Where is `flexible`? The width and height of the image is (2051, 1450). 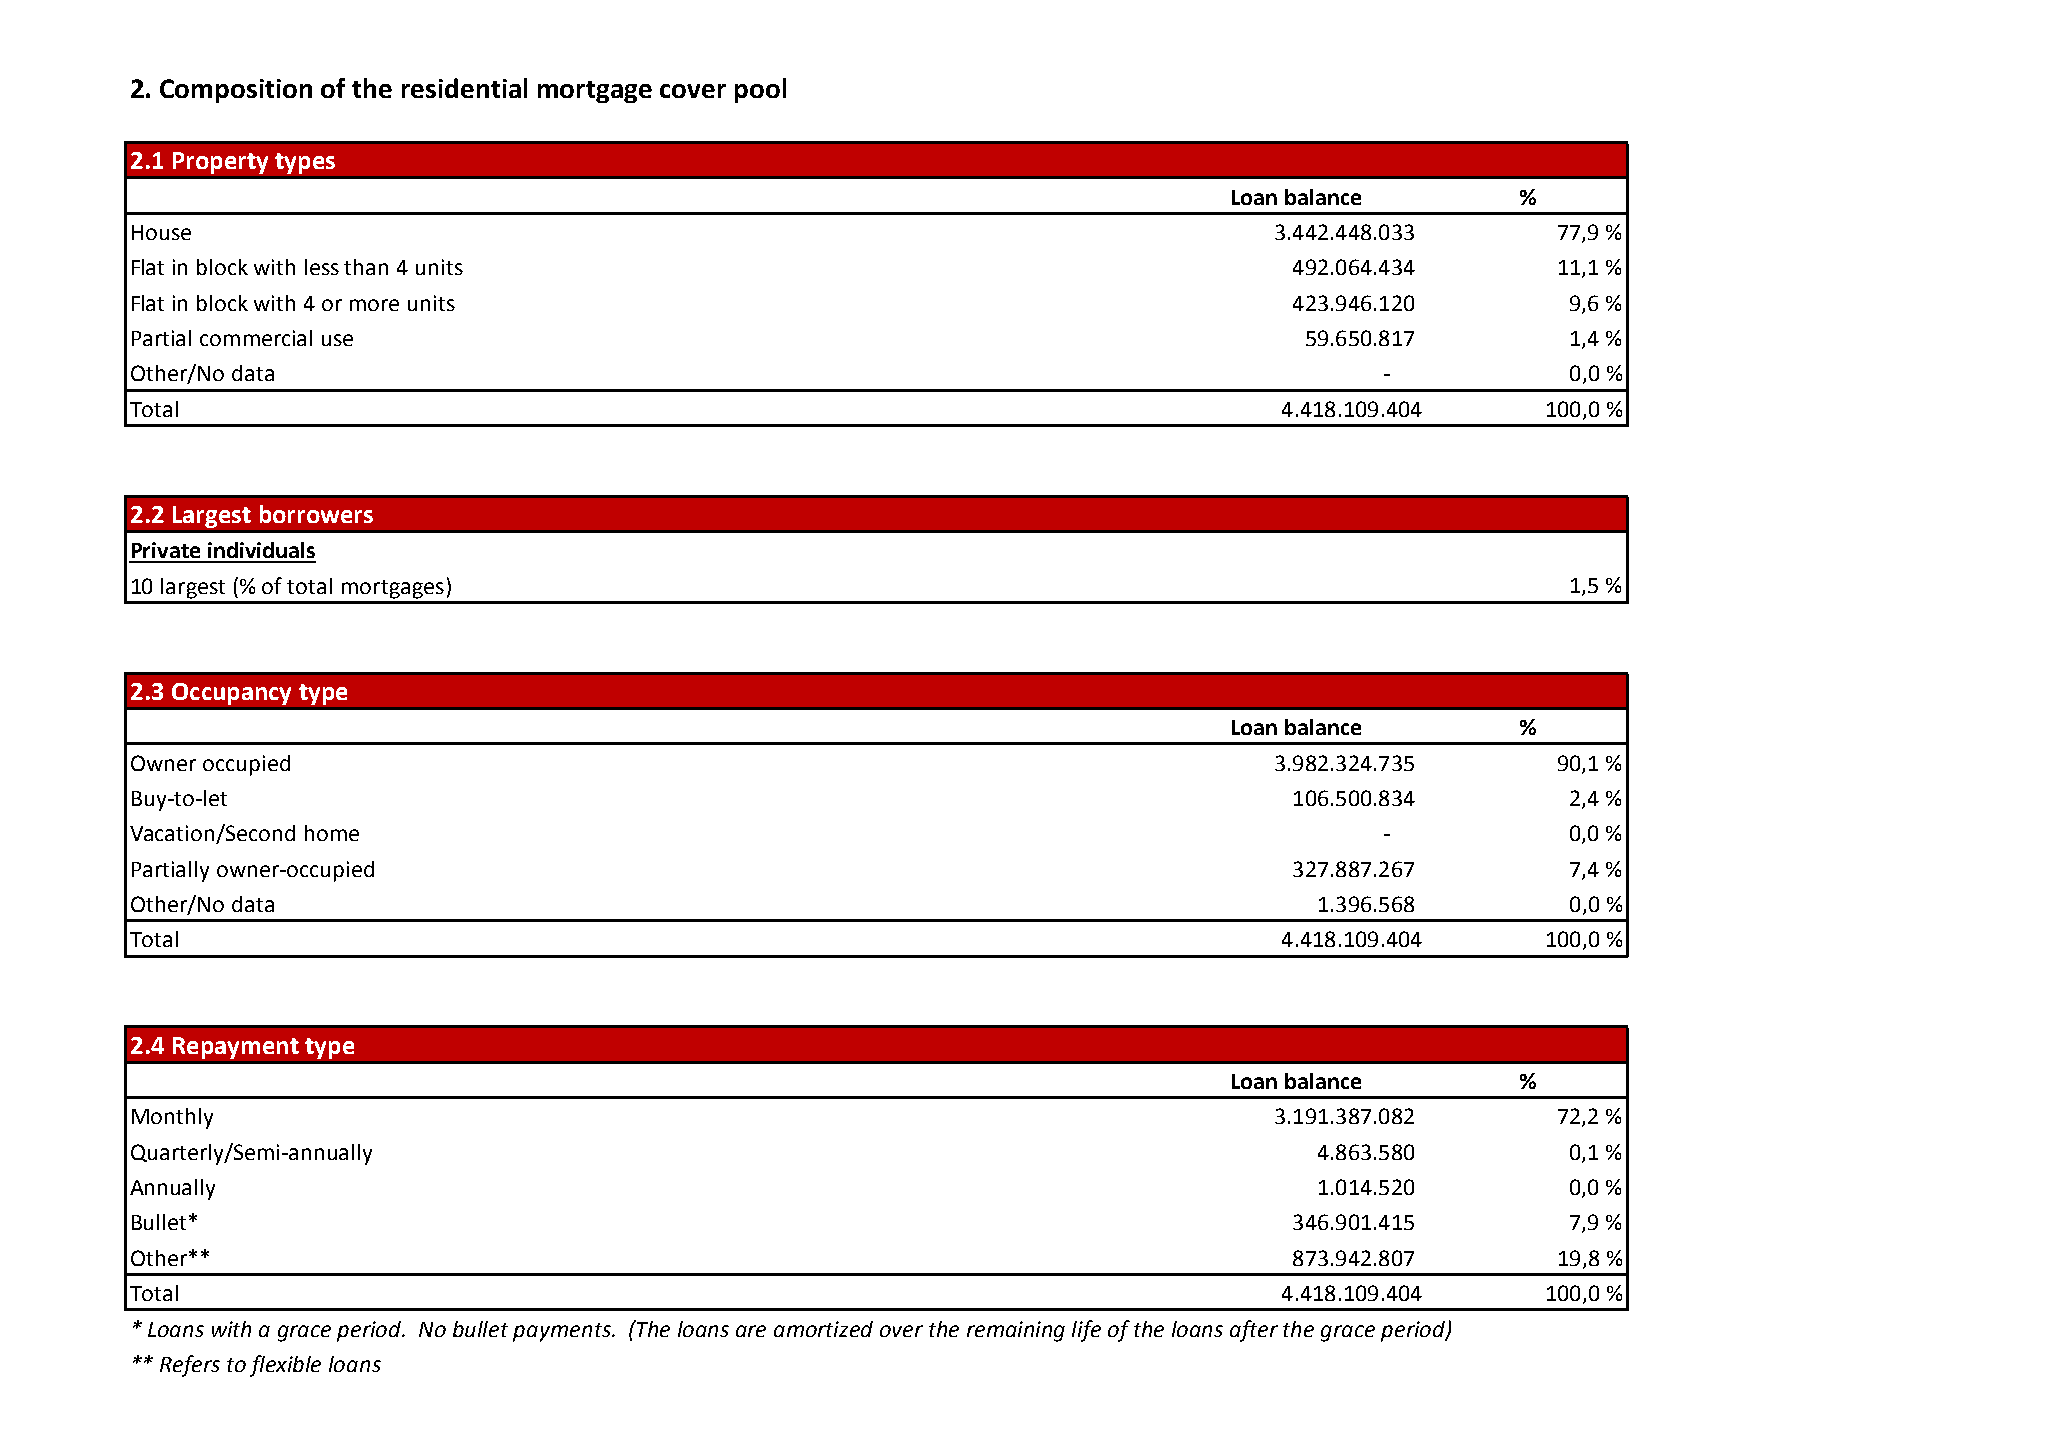 flexible is located at coordinates (285, 1366).
